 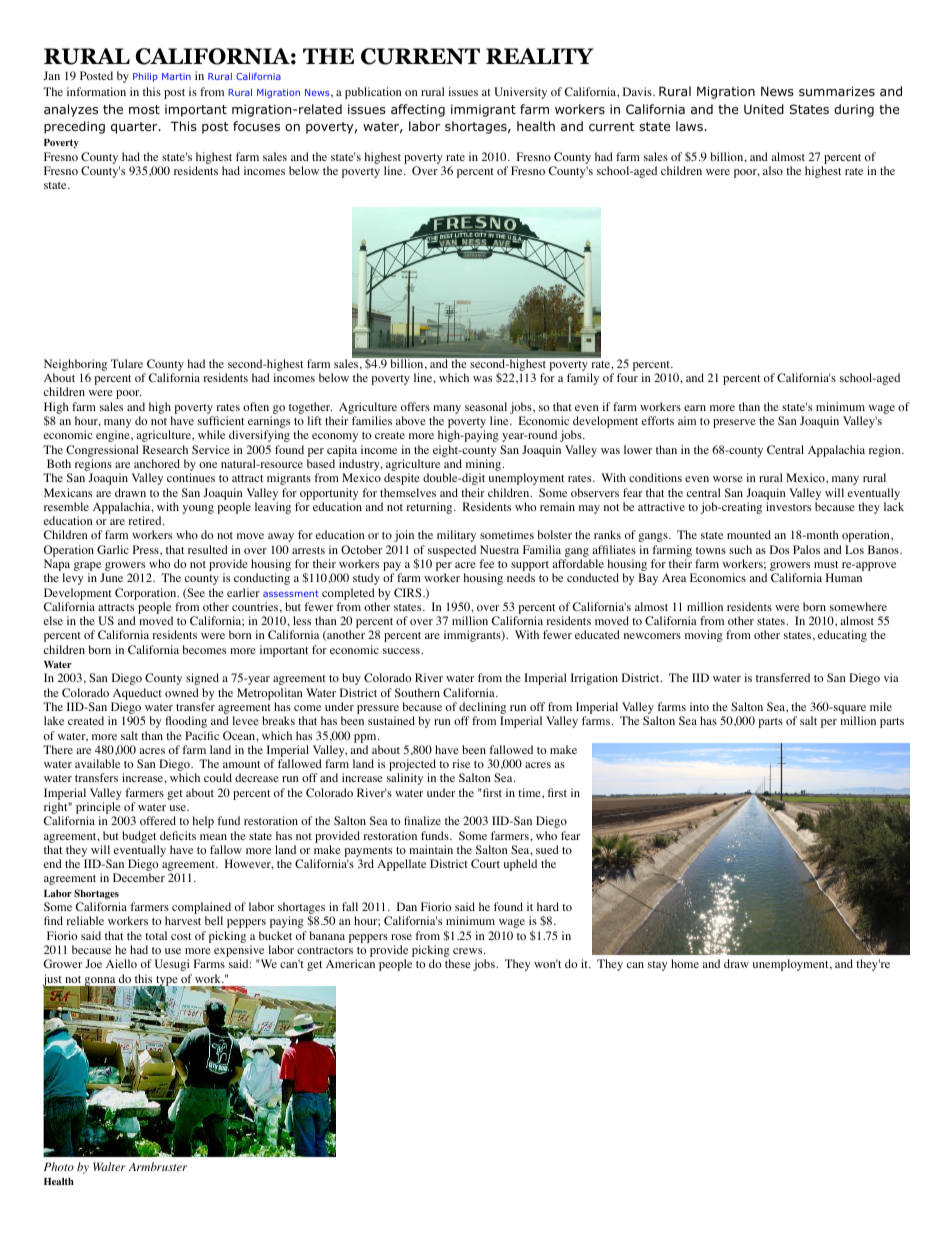 What do you see at coordinates (520, 93) in the document?
I see `University` at bounding box center [520, 93].
